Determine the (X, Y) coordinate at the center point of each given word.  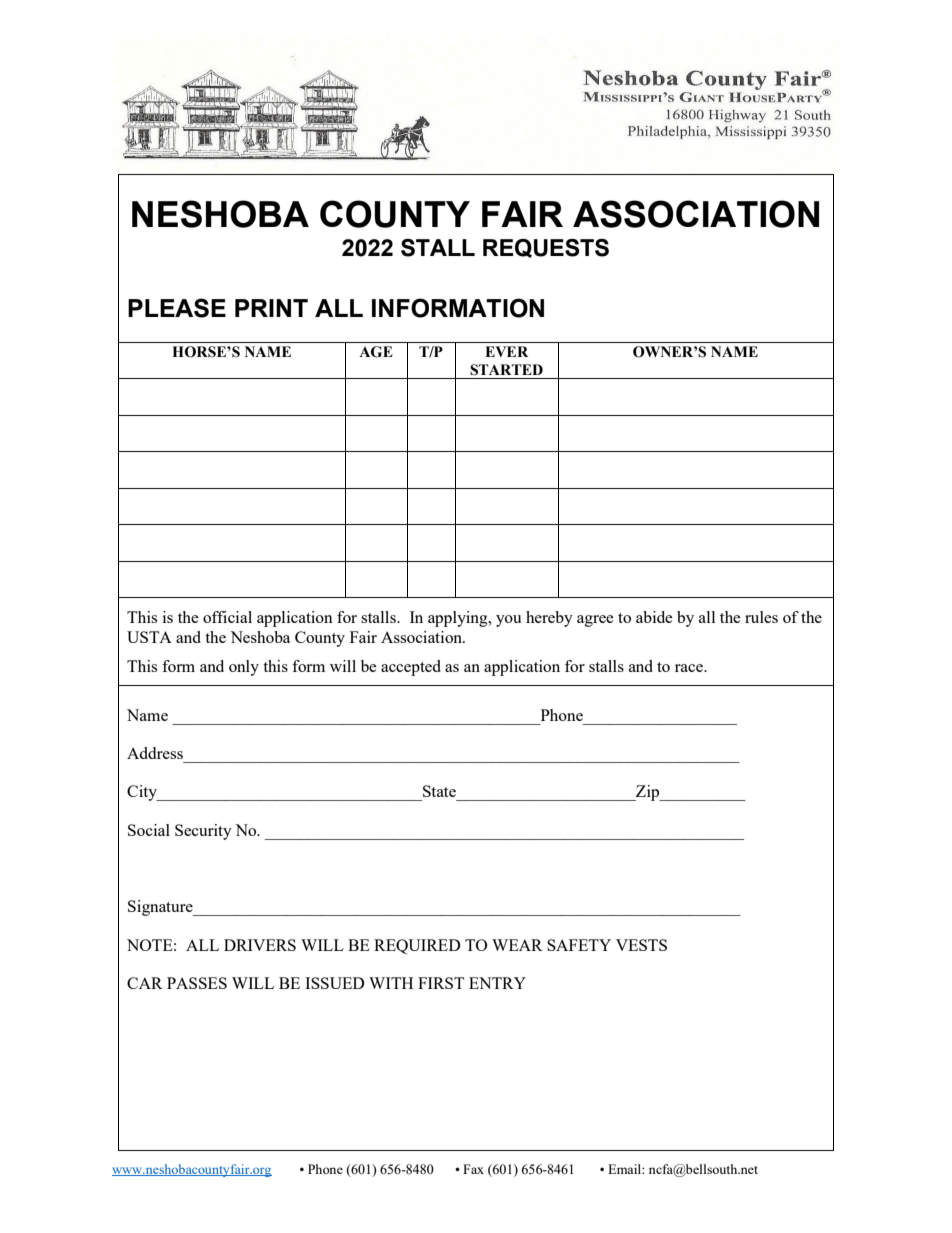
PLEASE (177, 308)
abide (654, 617)
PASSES (197, 983)
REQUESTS (546, 248)
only (244, 668)
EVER (506, 351)
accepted (411, 668)
